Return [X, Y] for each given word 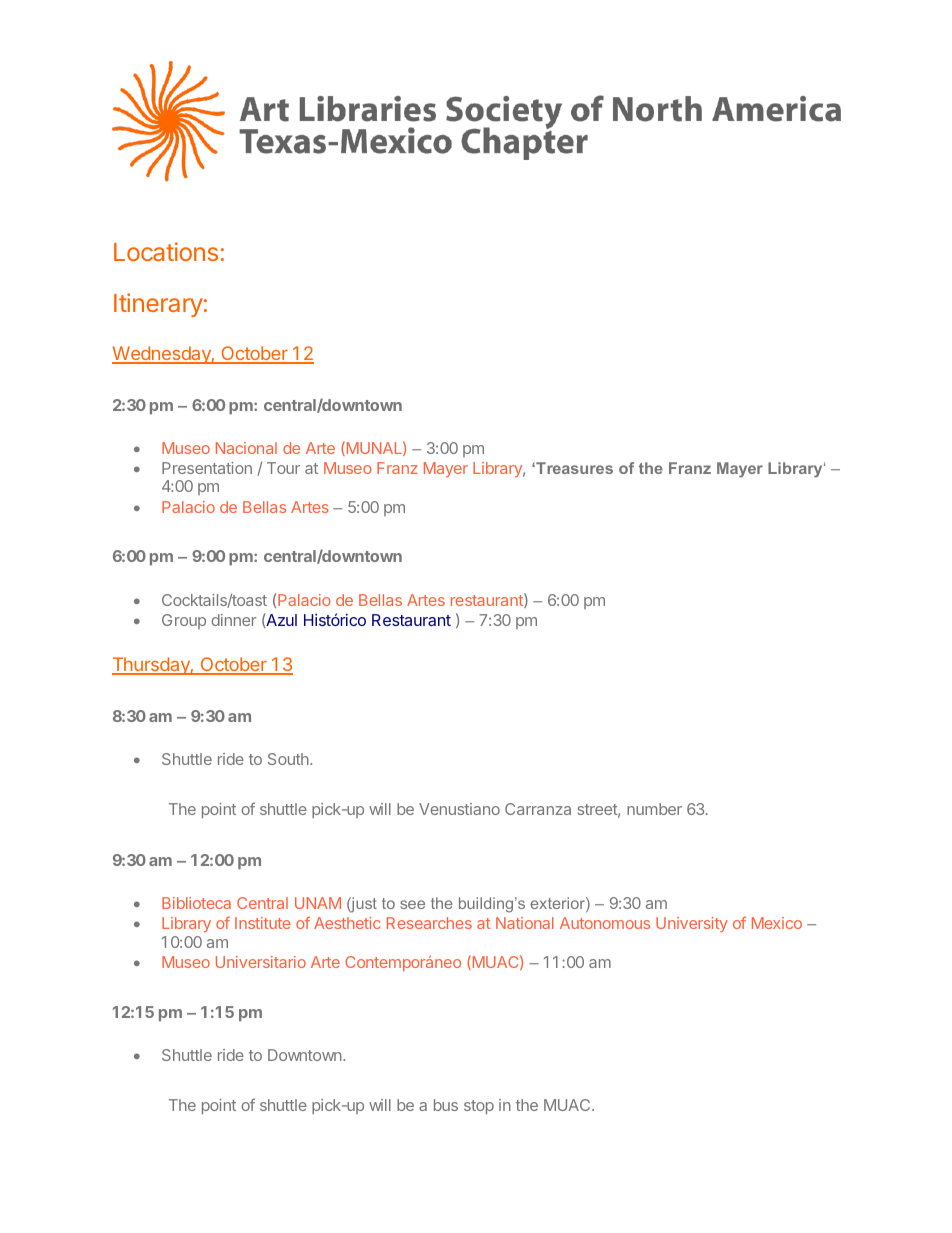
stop [479, 1107]
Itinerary [158, 305]
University [692, 924]
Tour [283, 468]
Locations [166, 251]
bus [446, 1105]
